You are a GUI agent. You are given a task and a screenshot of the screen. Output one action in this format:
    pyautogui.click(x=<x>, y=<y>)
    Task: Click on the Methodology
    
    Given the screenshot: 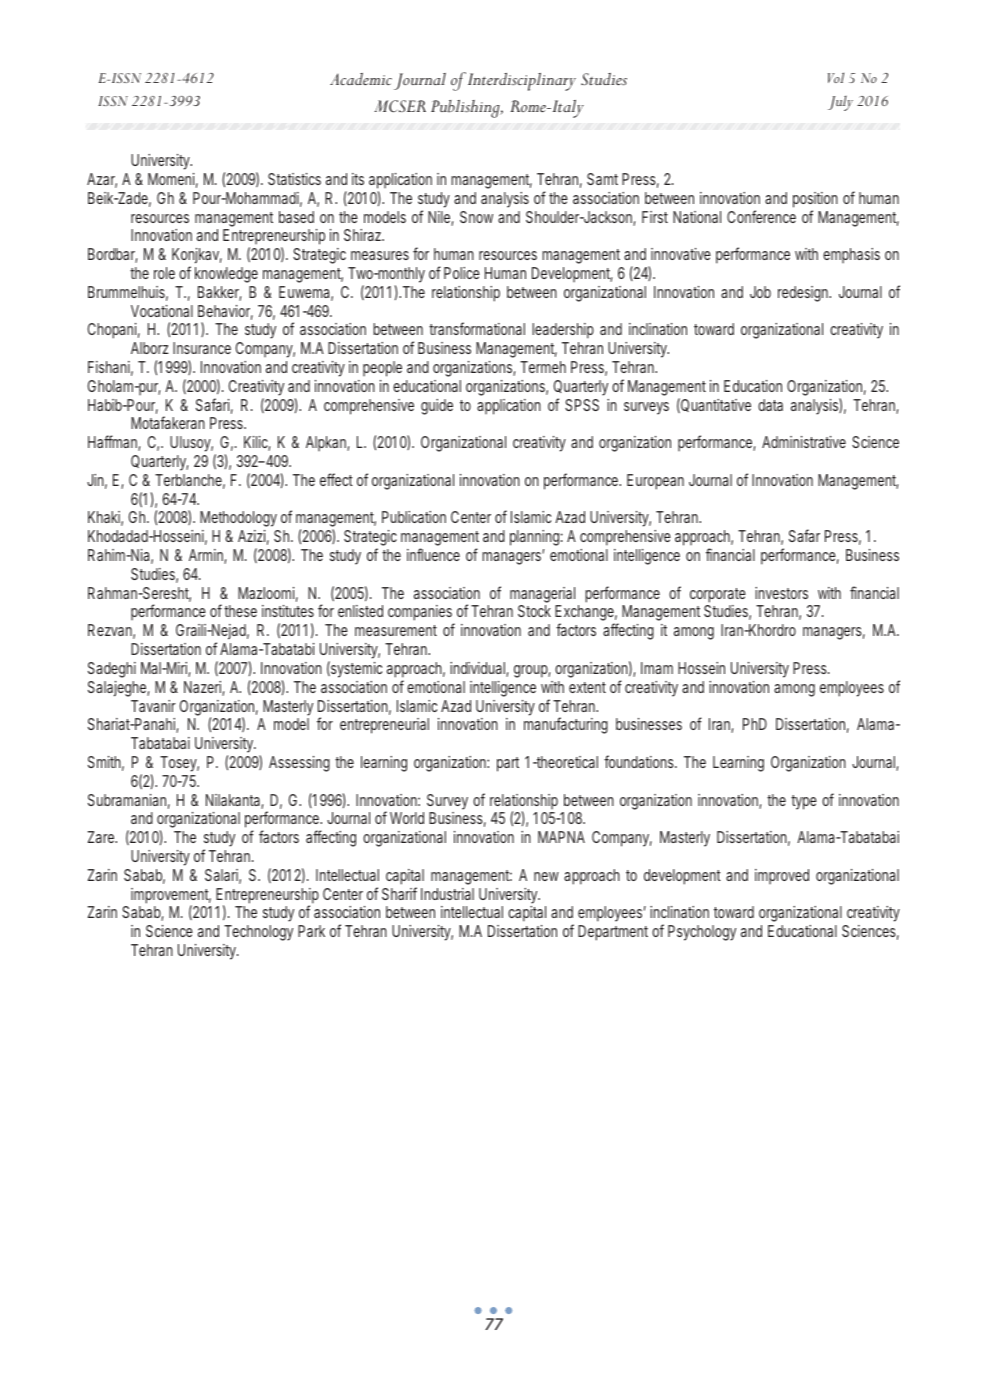 What is the action you would take?
    pyautogui.click(x=238, y=519)
